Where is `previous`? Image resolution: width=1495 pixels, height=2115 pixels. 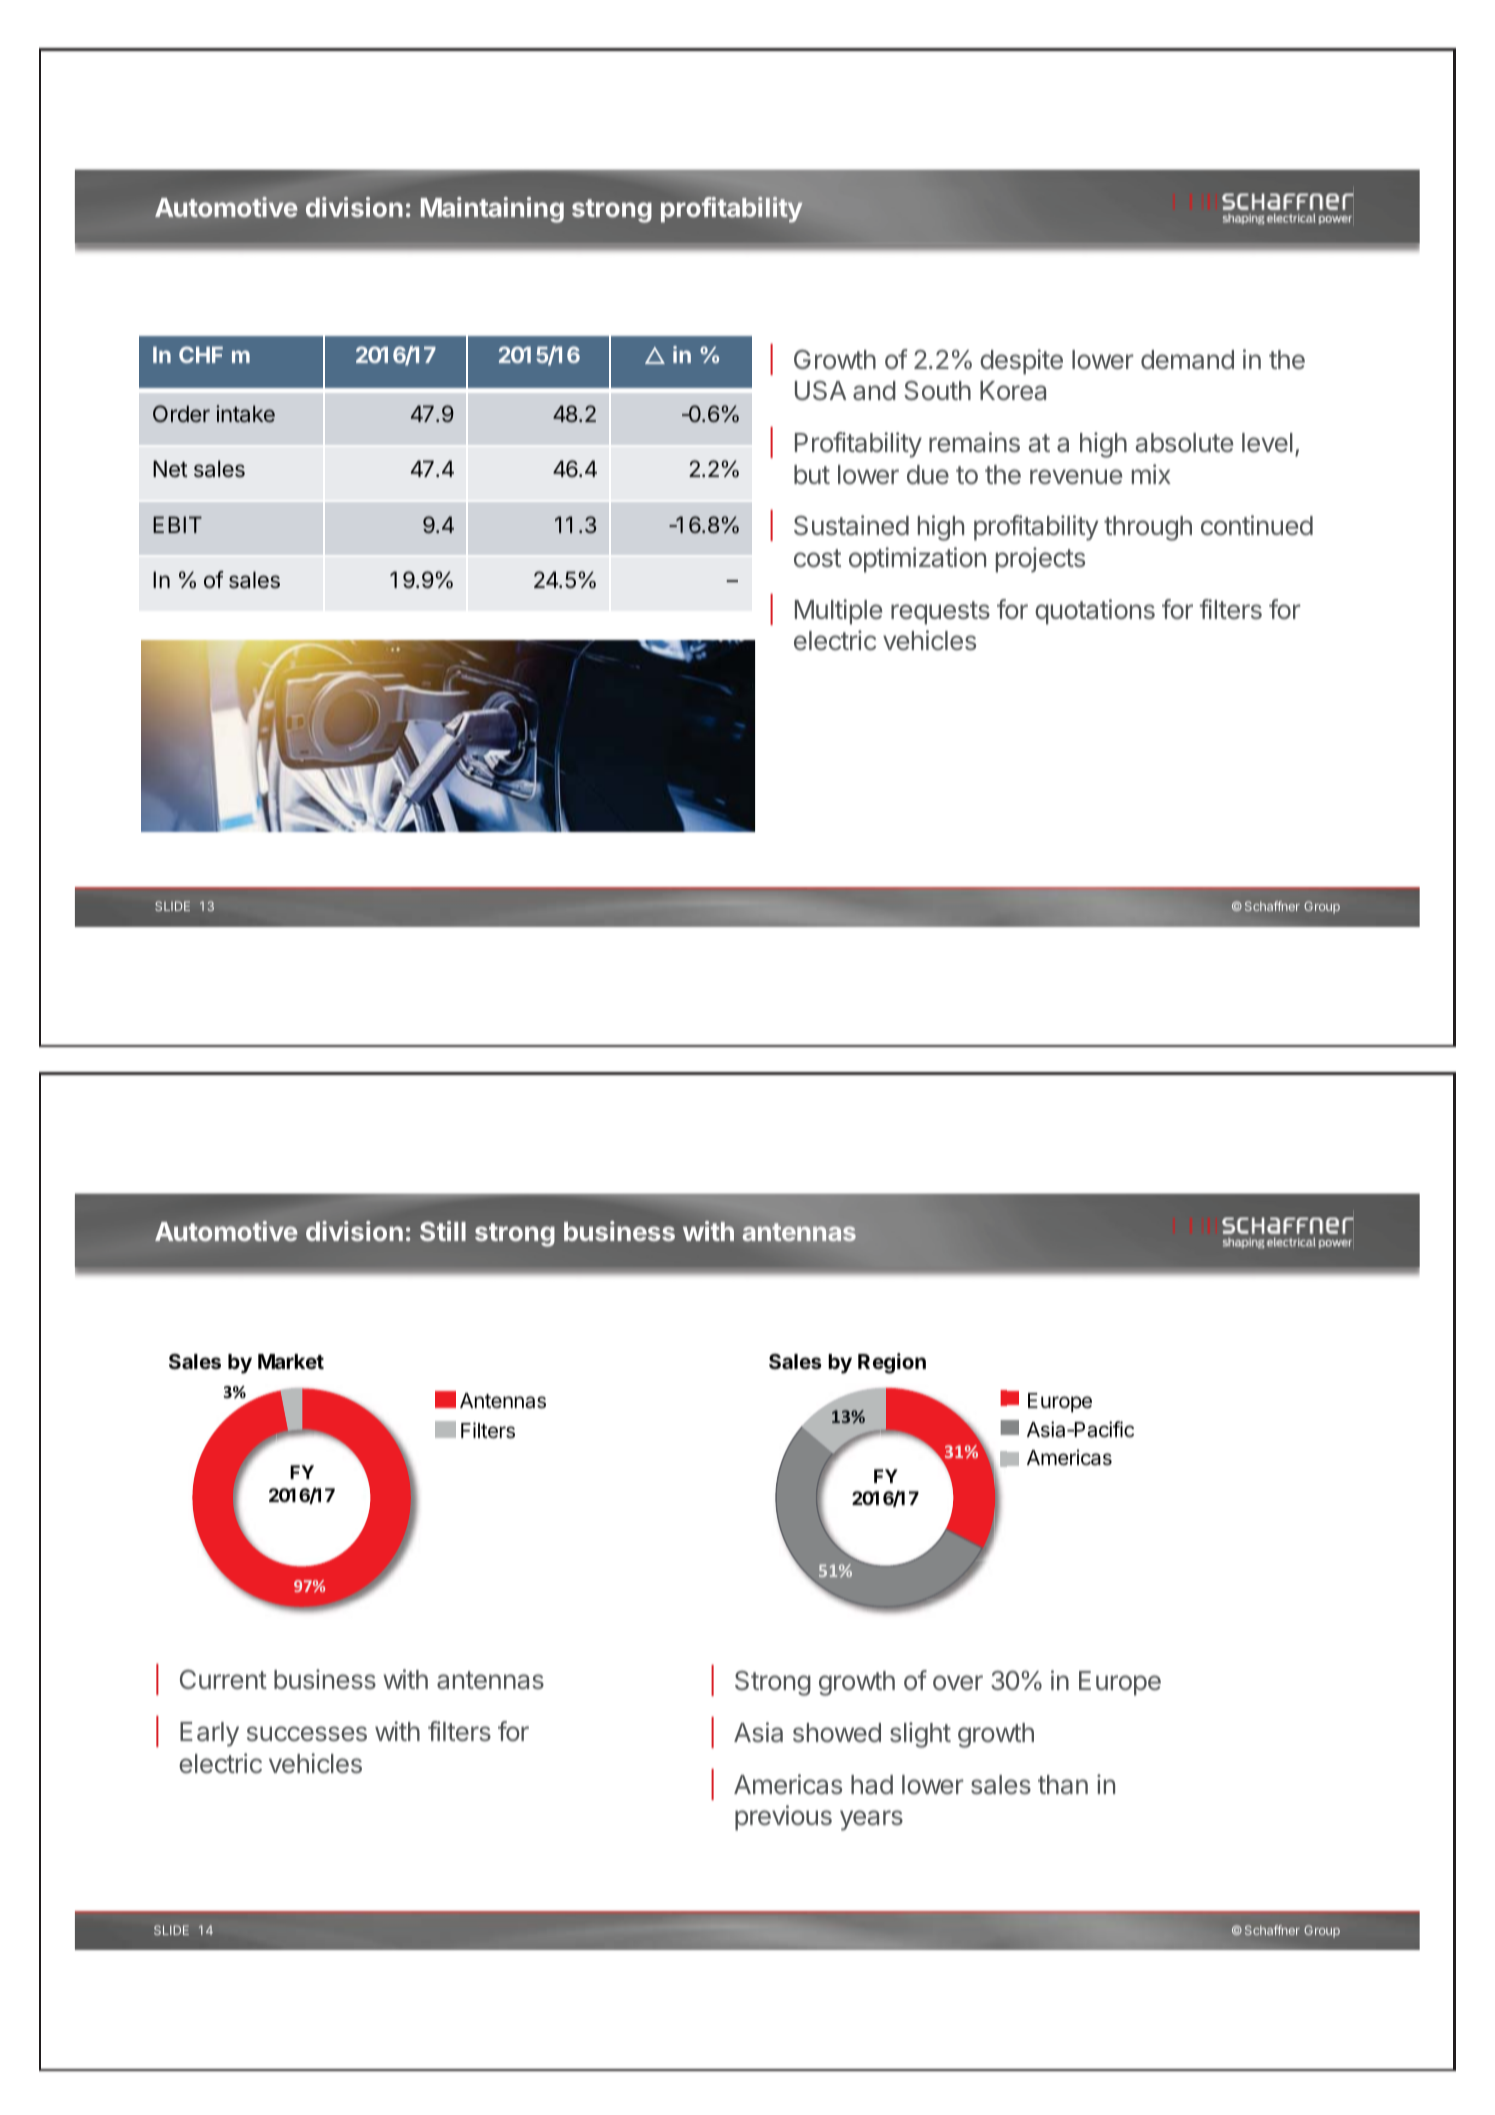
previous is located at coordinates (783, 1818).
